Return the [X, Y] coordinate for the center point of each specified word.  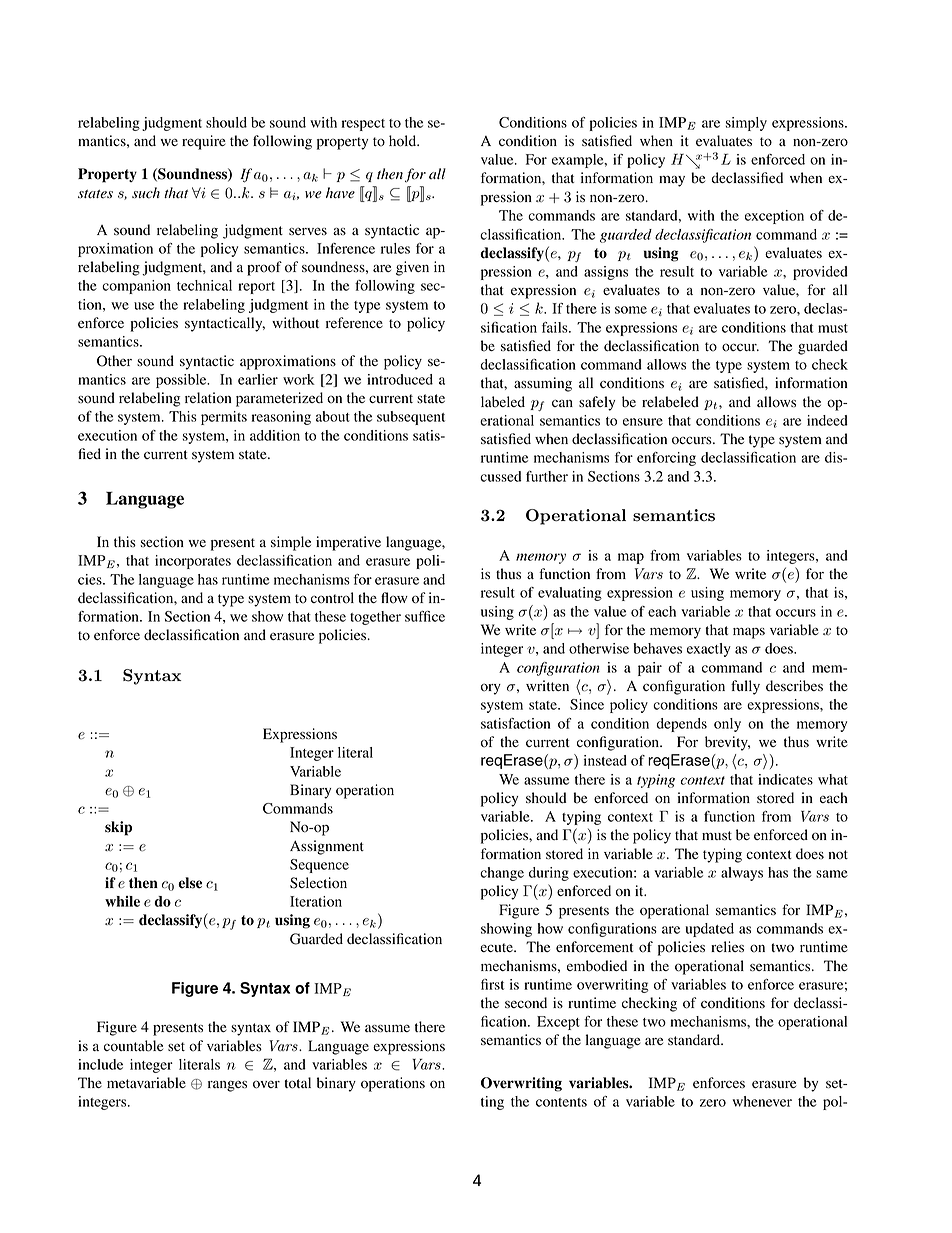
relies [727, 946]
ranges [227, 1086]
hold [404, 141]
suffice [425, 616]
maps [749, 633]
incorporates [193, 562]
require [204, 142]
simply [746, 124]
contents [561, 1102]
